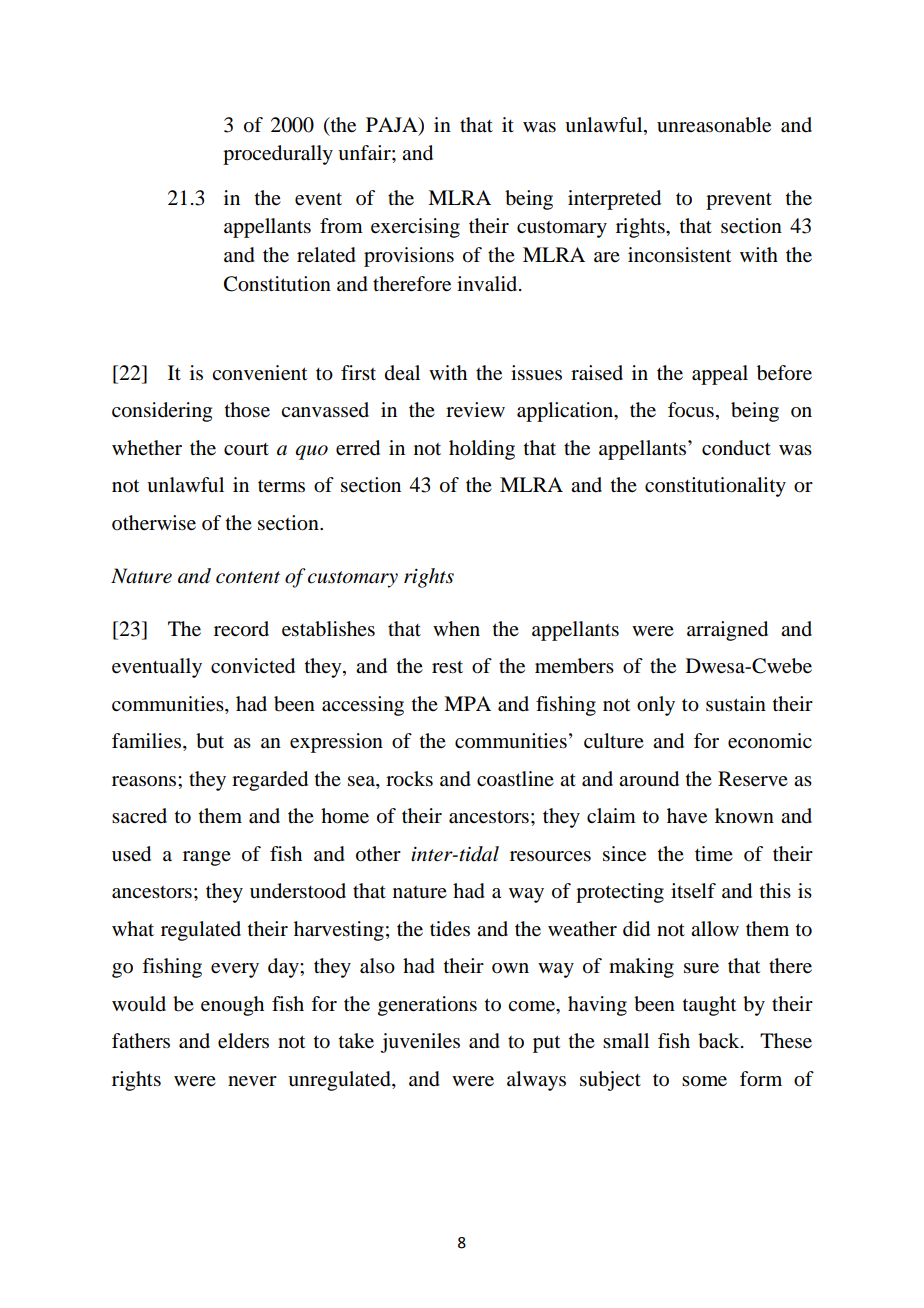 The image size is (924, 1308). I want to click on arraigned, so click(727, 631).
